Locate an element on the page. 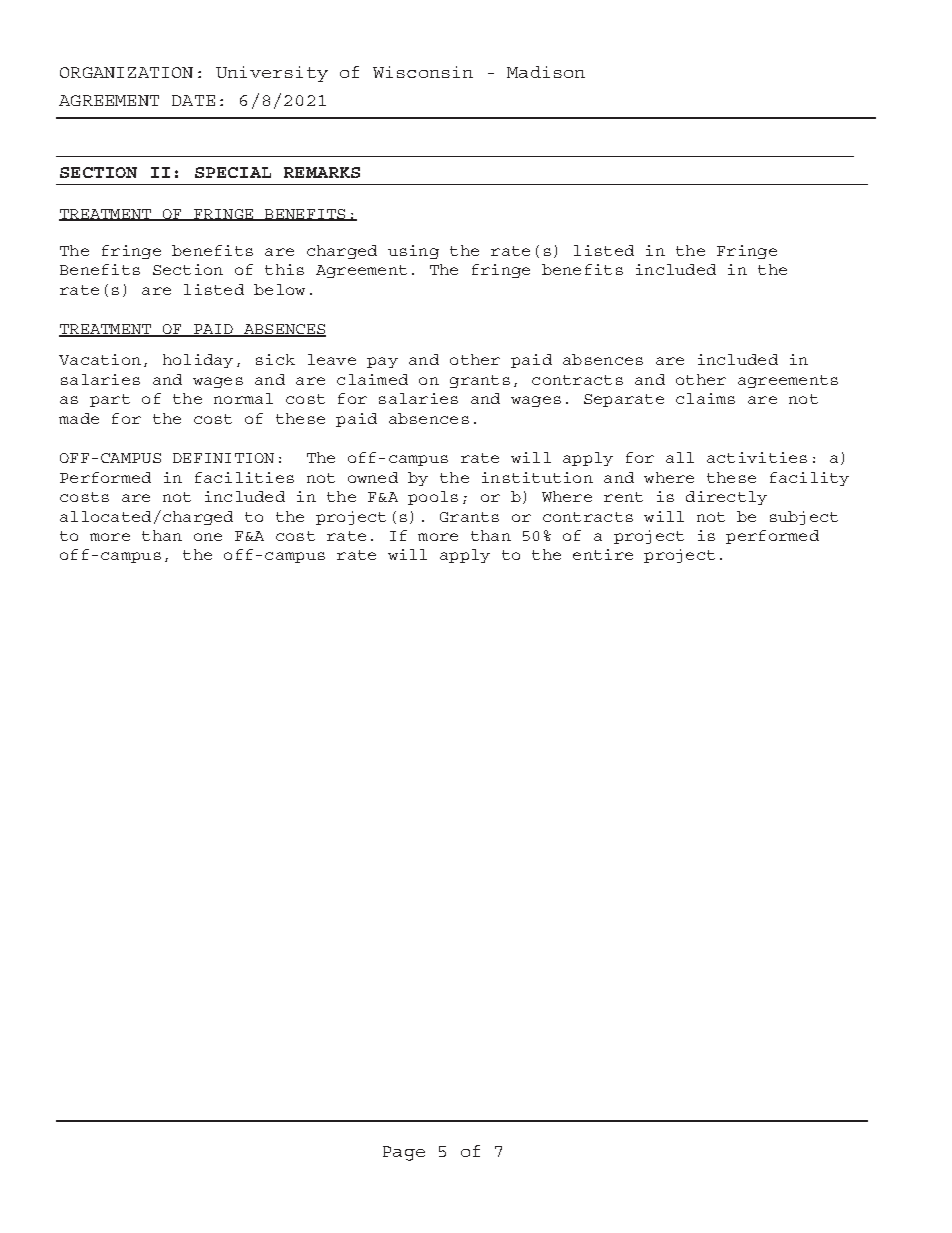  University is located at coordinates (272, 74).
